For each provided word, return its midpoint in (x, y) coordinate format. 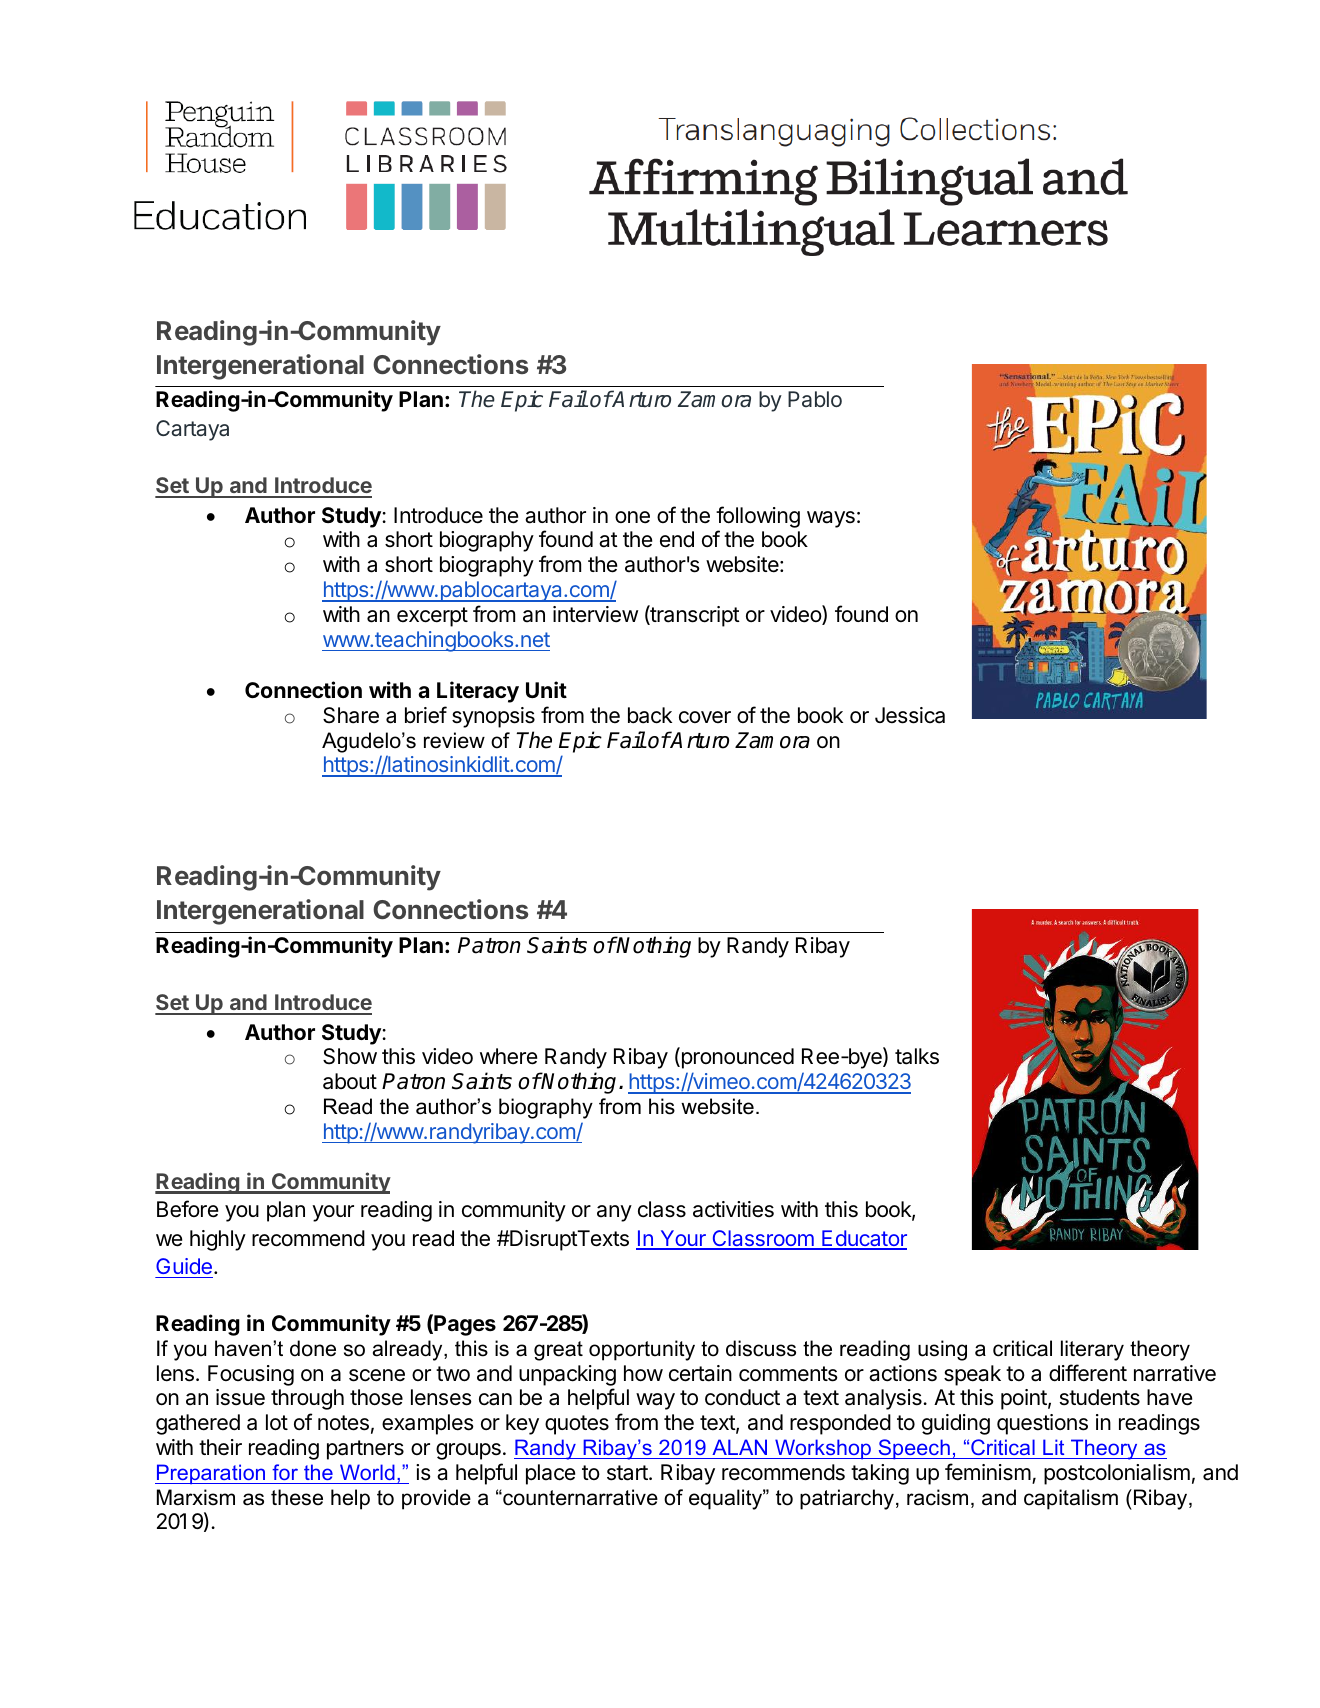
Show (350, 1056)
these (297, 1497)
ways (831, 519)
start (628, 1473)
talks (917, 1056)
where (508, 1056)
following (758, 518)
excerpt (432, 617)
